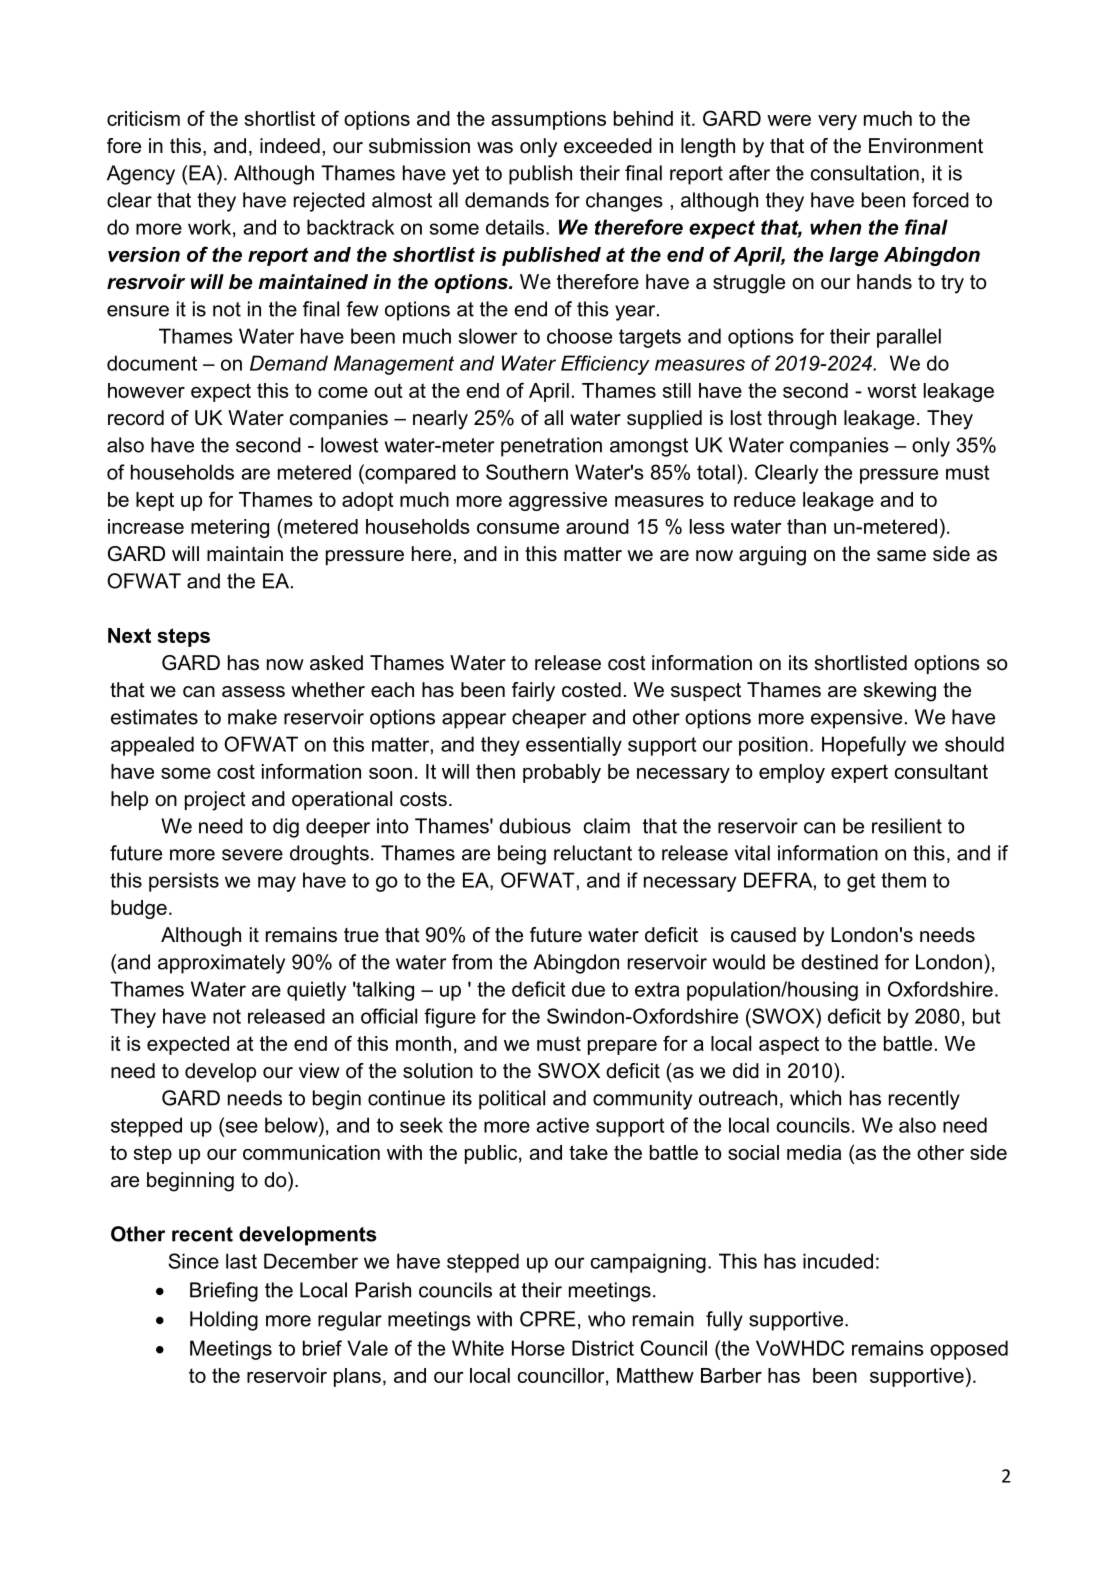 The width and height of the screenshot is (1117, 1580). What do you see at coordinates (969, 1350) in the screenshot?
I see `opposed` at bounding box center [969, 1350].
